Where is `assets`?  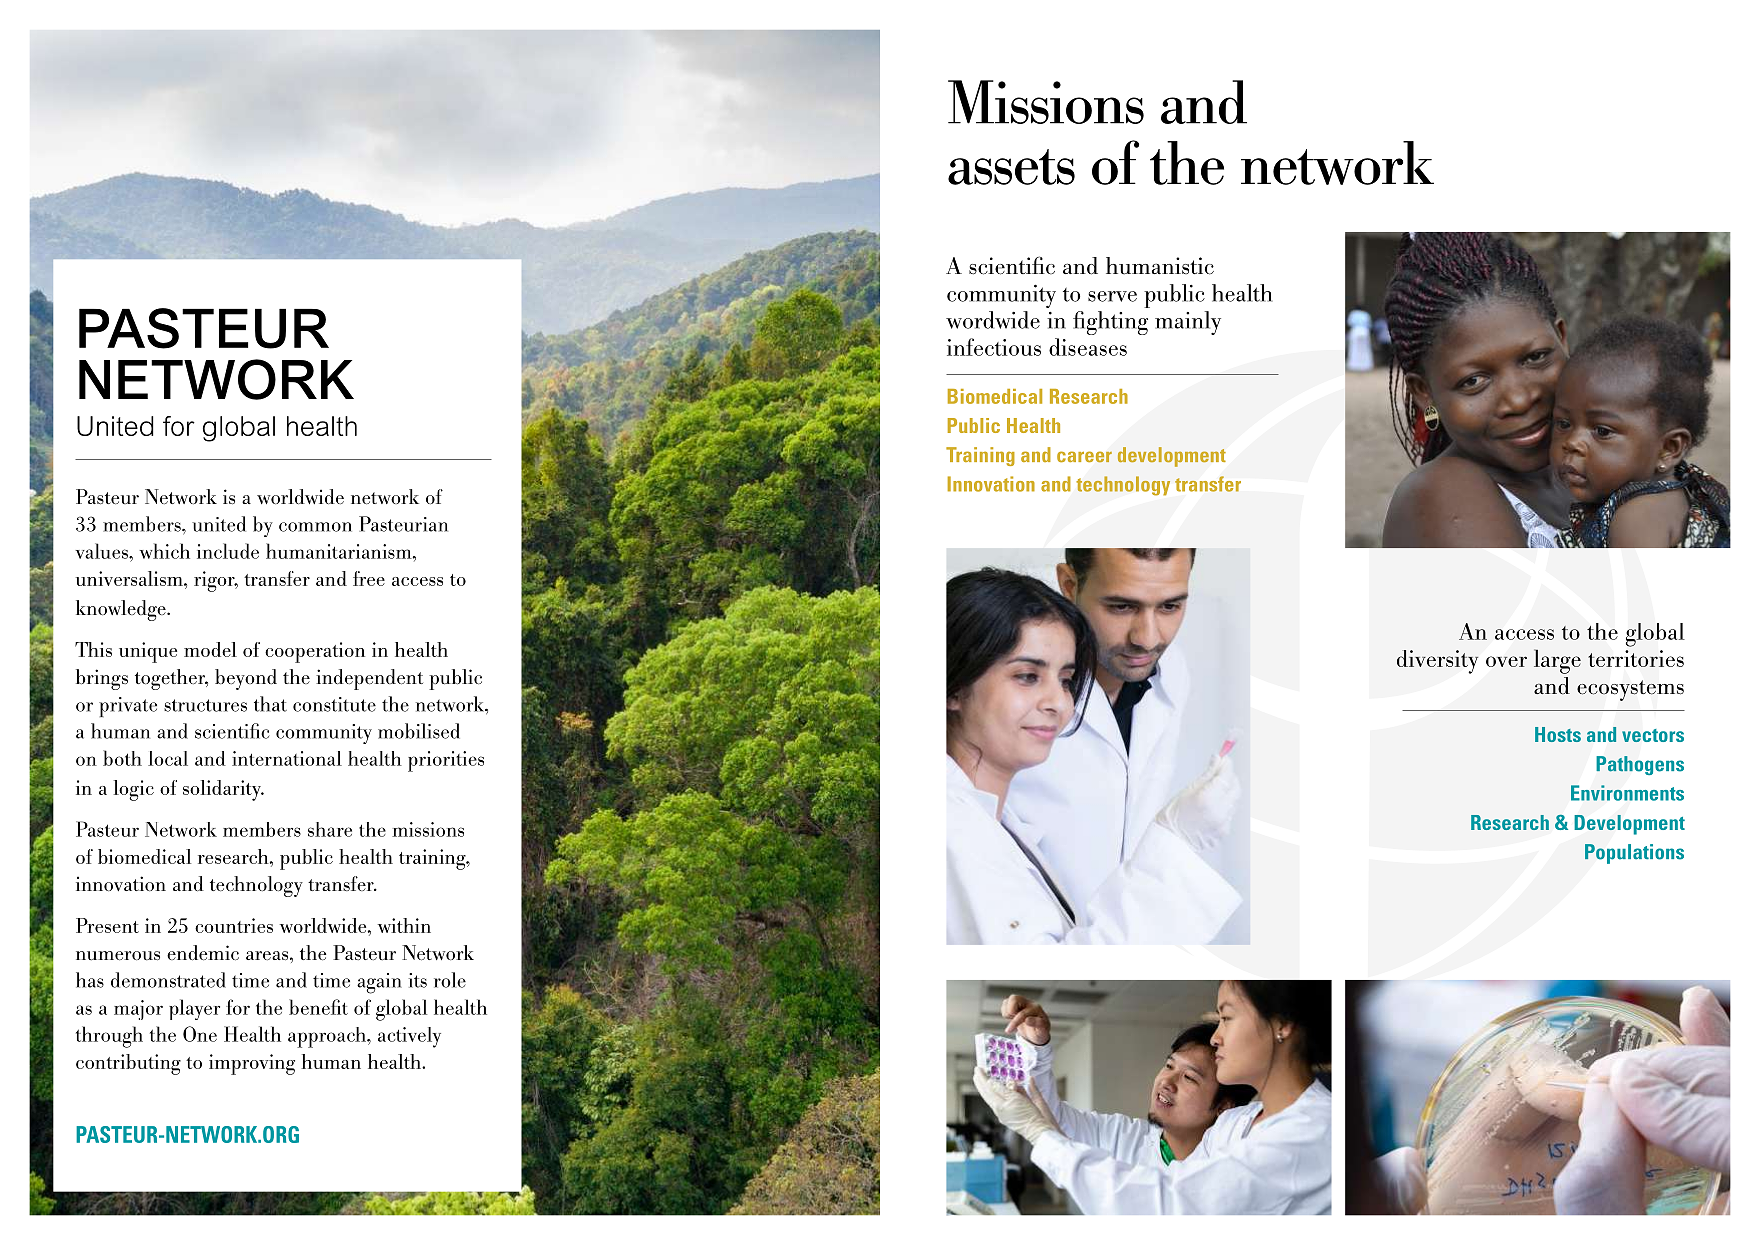
assets is located at coordinates (1011, 167).
